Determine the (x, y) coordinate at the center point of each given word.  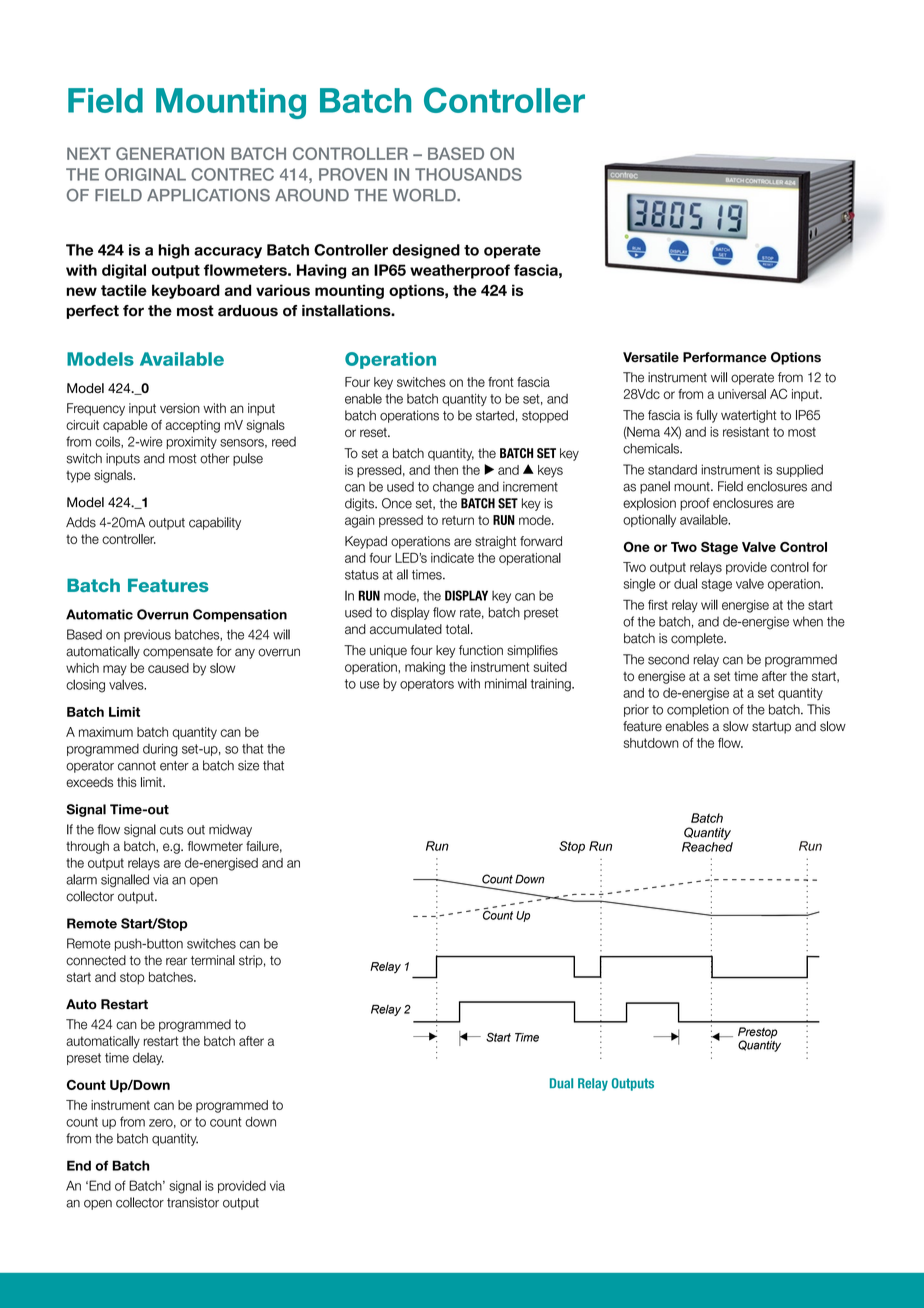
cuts (171, 830)
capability (215, 523)
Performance (725, 357)
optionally (649, 520)
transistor (193, 1202)
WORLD (425, 195)
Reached (707, 847)
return (458, 520)
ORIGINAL (145, 174)
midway (230, 830)
